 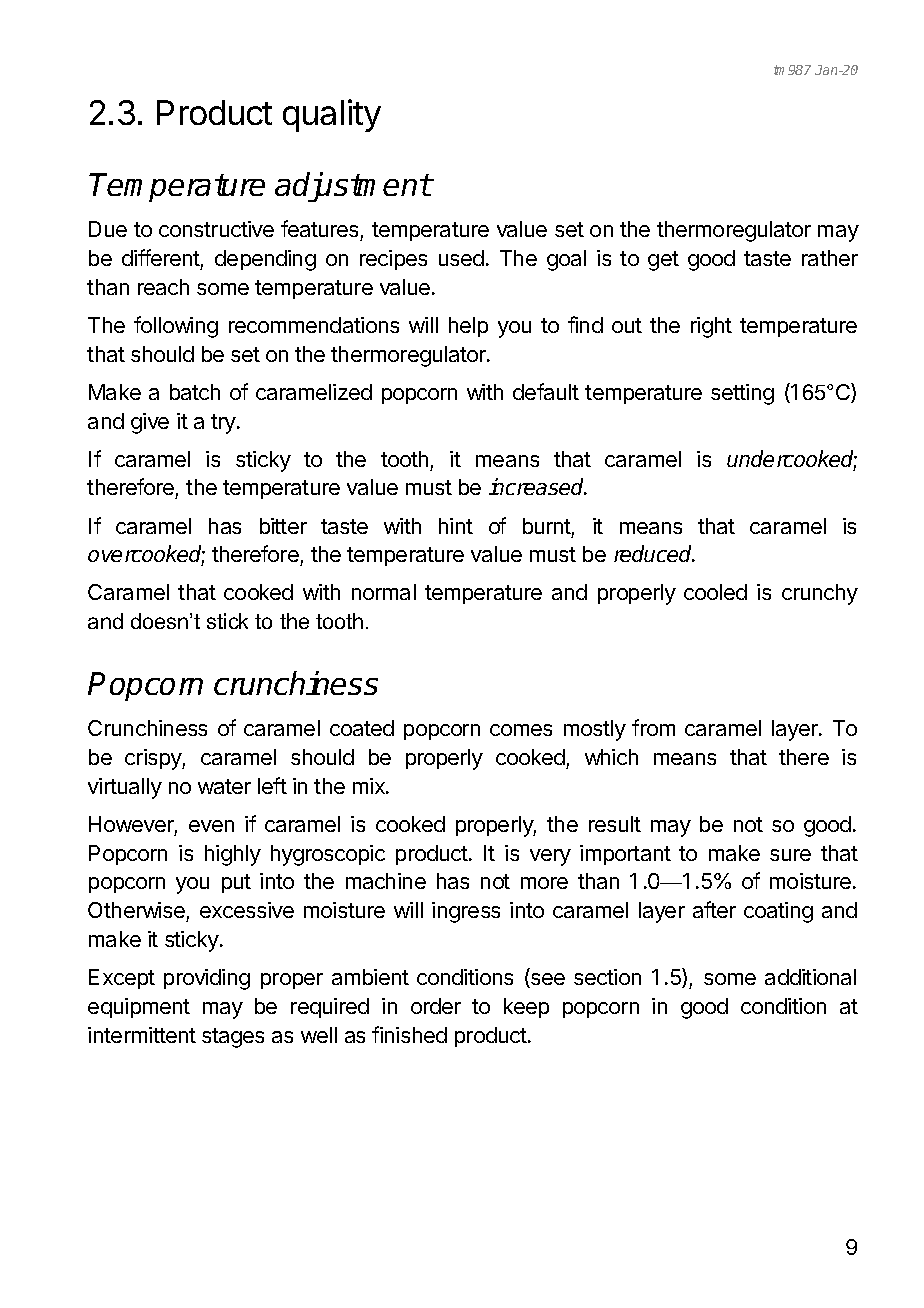 I want to click on constructive, so click(x=216, y=229).
